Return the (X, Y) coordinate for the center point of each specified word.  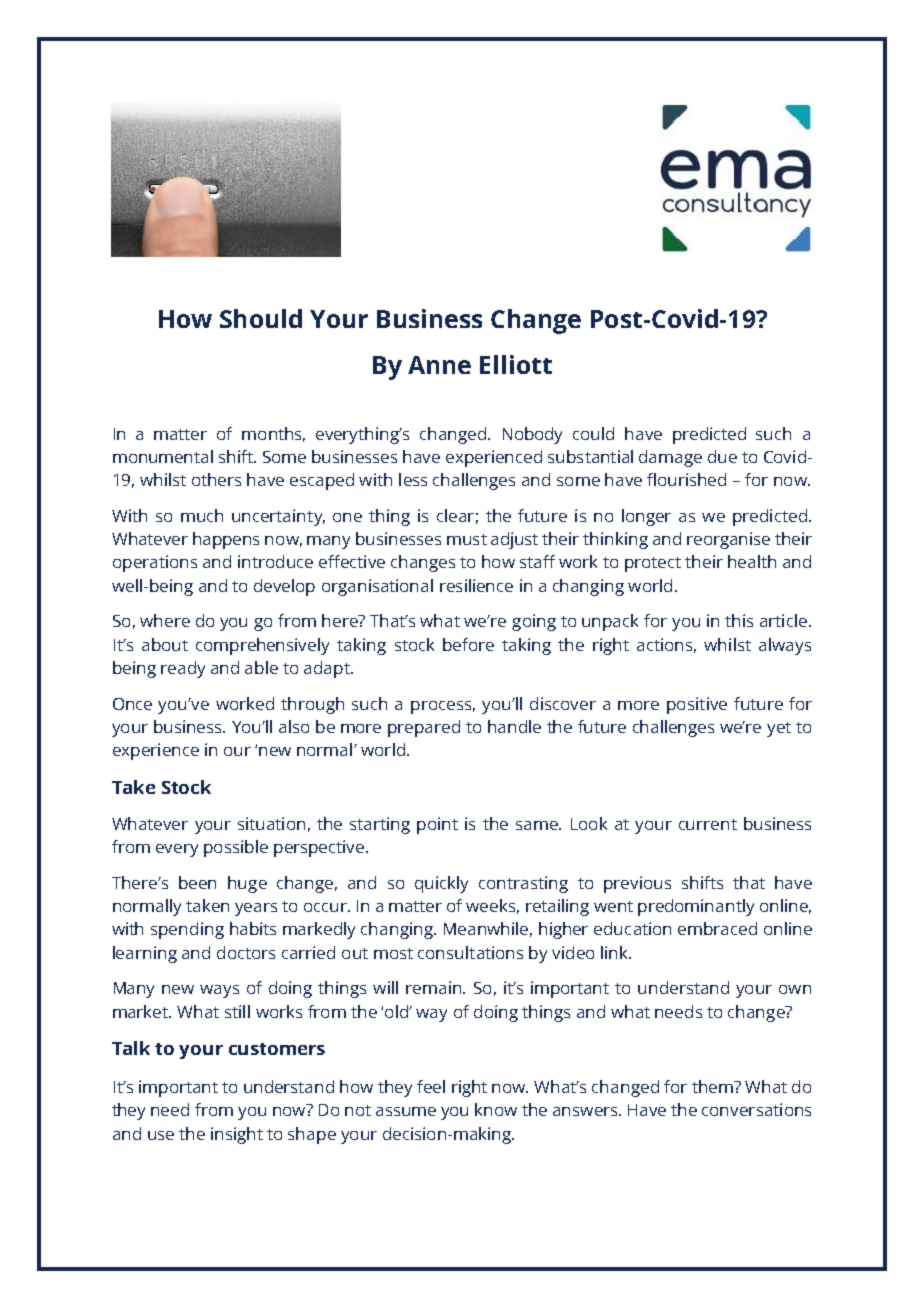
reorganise (728, 540)
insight (237, 1135)
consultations (470, 952)
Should (261, 318)
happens (226, 540)
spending (187, 930)
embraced (717, 928)
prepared (424, 728)
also (294, 726)
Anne (439, 365)
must (467, 539)
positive (697, 705)
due (722, 456)
